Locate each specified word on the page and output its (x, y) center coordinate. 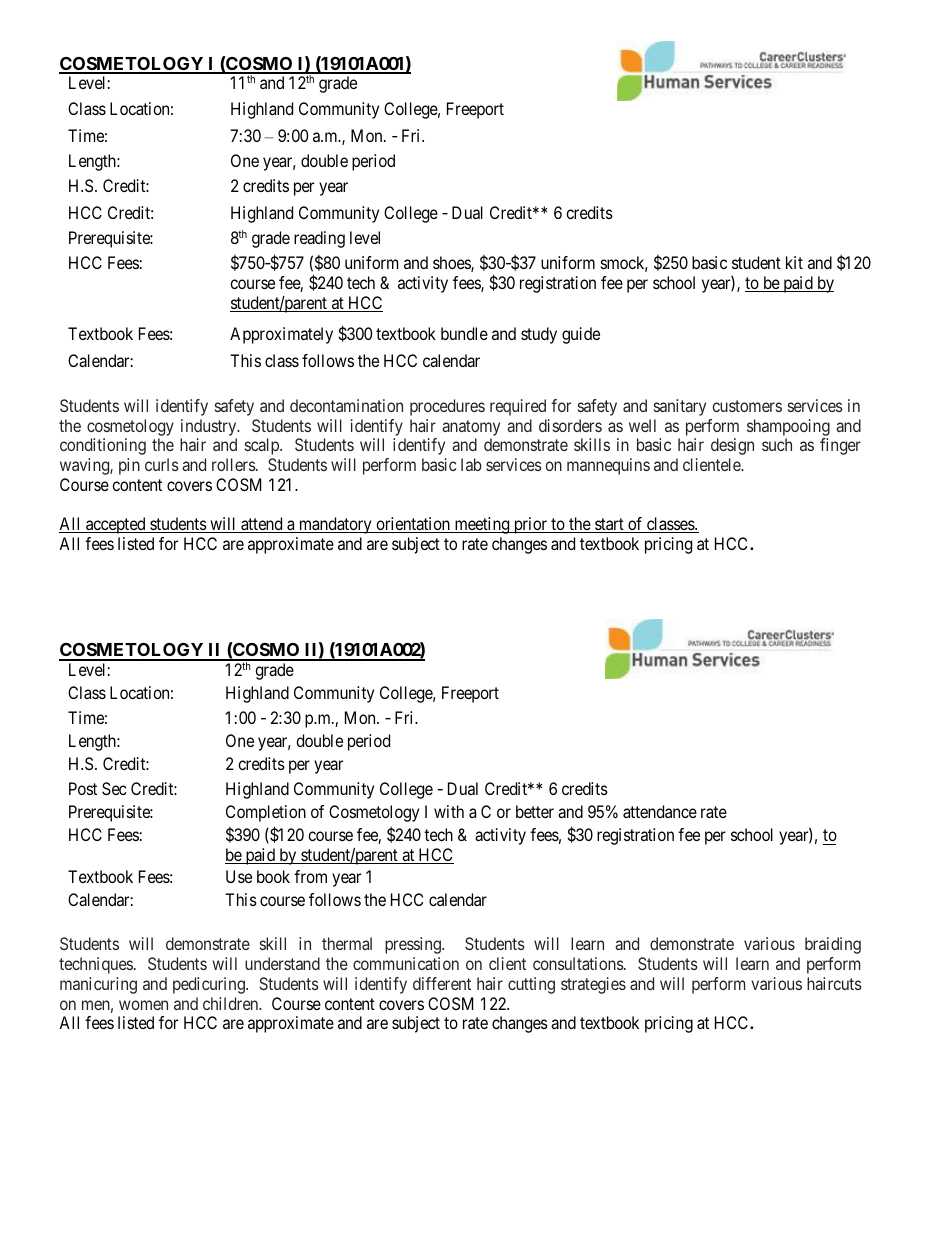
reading (319, 239)
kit (794, 262)
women (143, 1005)
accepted (116, 525)
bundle (464, 333)
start (609, 525)
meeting (482, 525)
